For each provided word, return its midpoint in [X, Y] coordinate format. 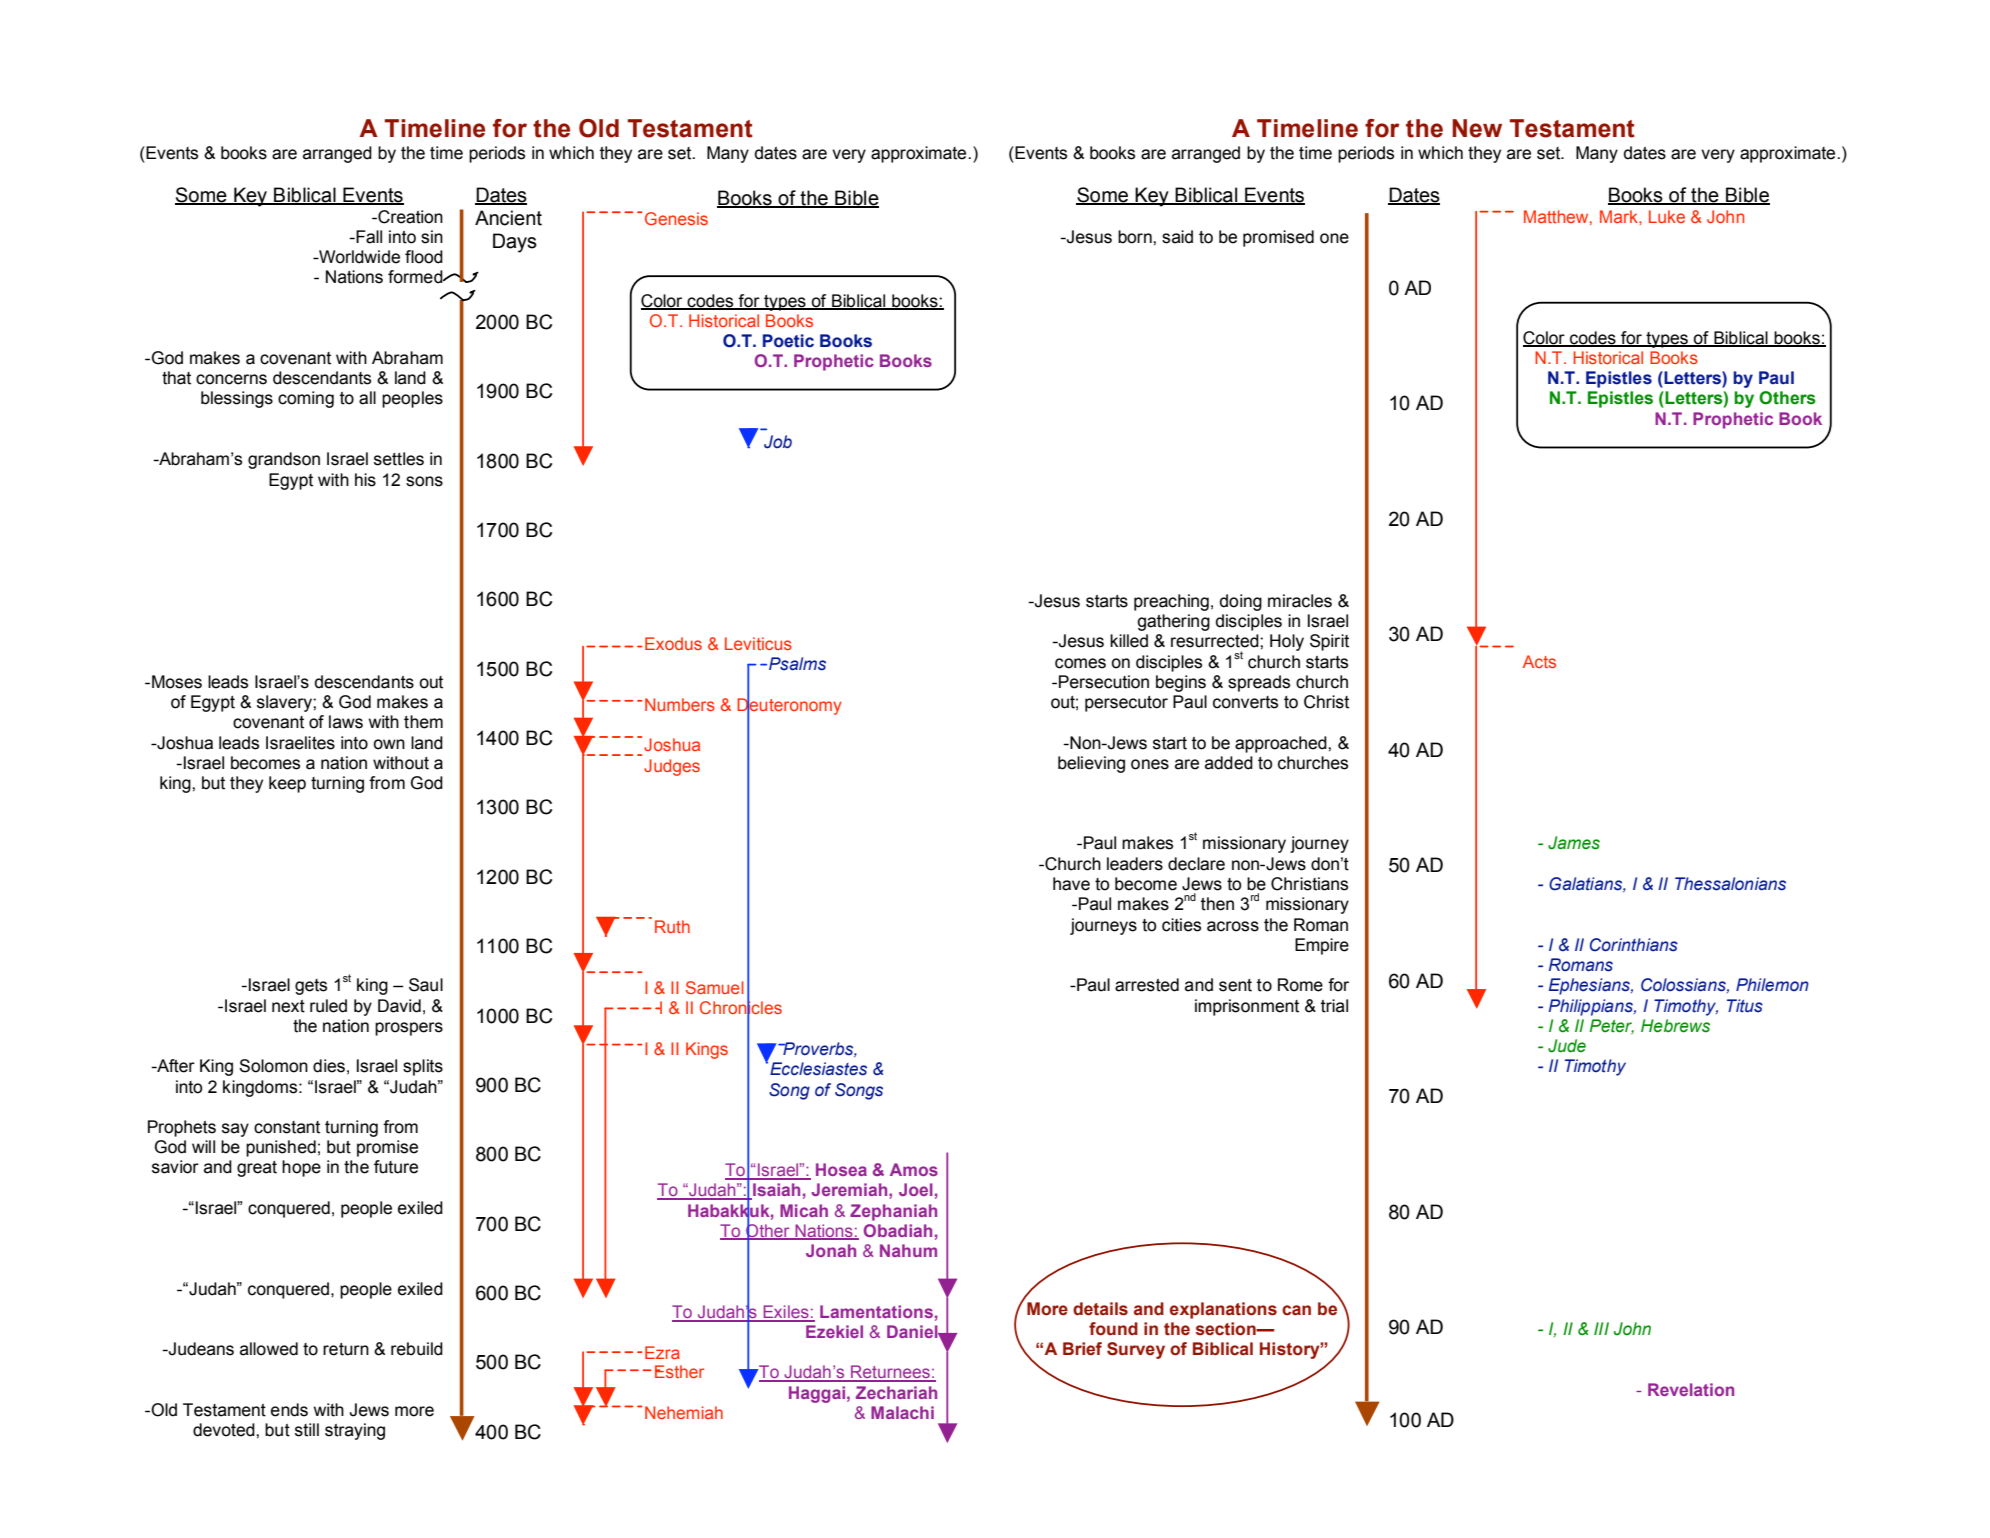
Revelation [1691, 1389]
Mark [1620, 216]
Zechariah [896, 1392]
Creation [409, 217]
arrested [1147, 985]
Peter [1611, 1026]
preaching [1171, 602]
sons [424, 481]
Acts [1539, 661]
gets [311, 987]
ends [289, 1410]
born [1136, 237]
